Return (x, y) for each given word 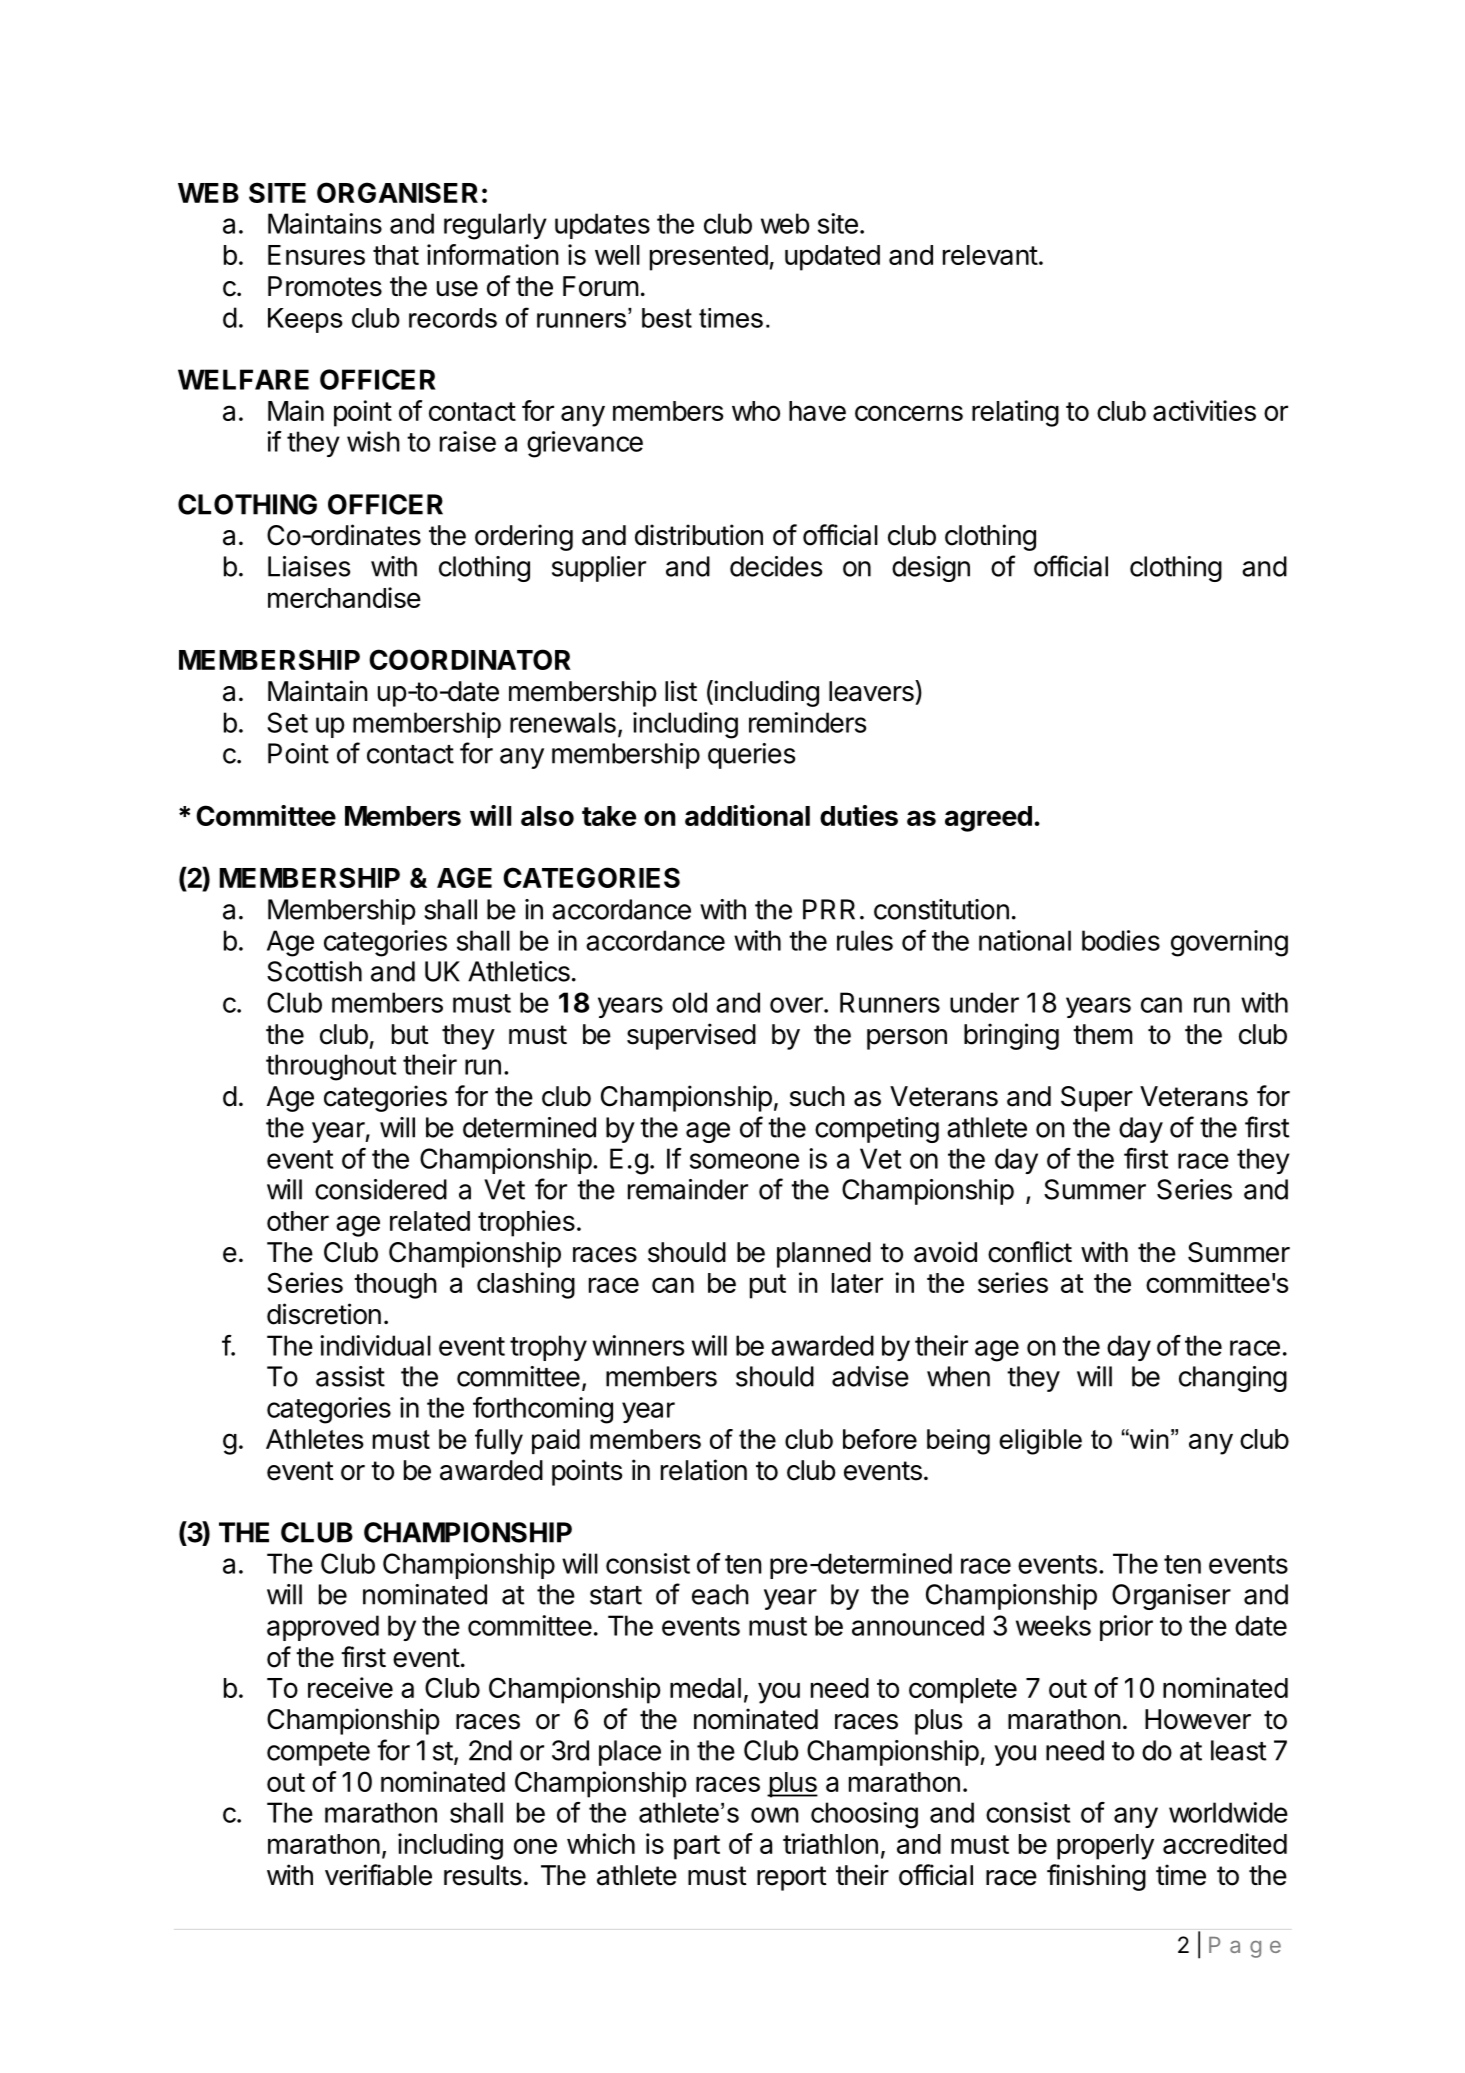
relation (704, 1470)
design (931, 569)
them (1103, 1034)
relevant (990, 255)
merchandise (344, 597)
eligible (1040, 1442)
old (689, 1002)
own (775, 1815)
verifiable (378, 1875)
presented (709, 258)
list (681, 691)
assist (350, 1376)
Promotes (325, 286)
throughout (331, 1067)
